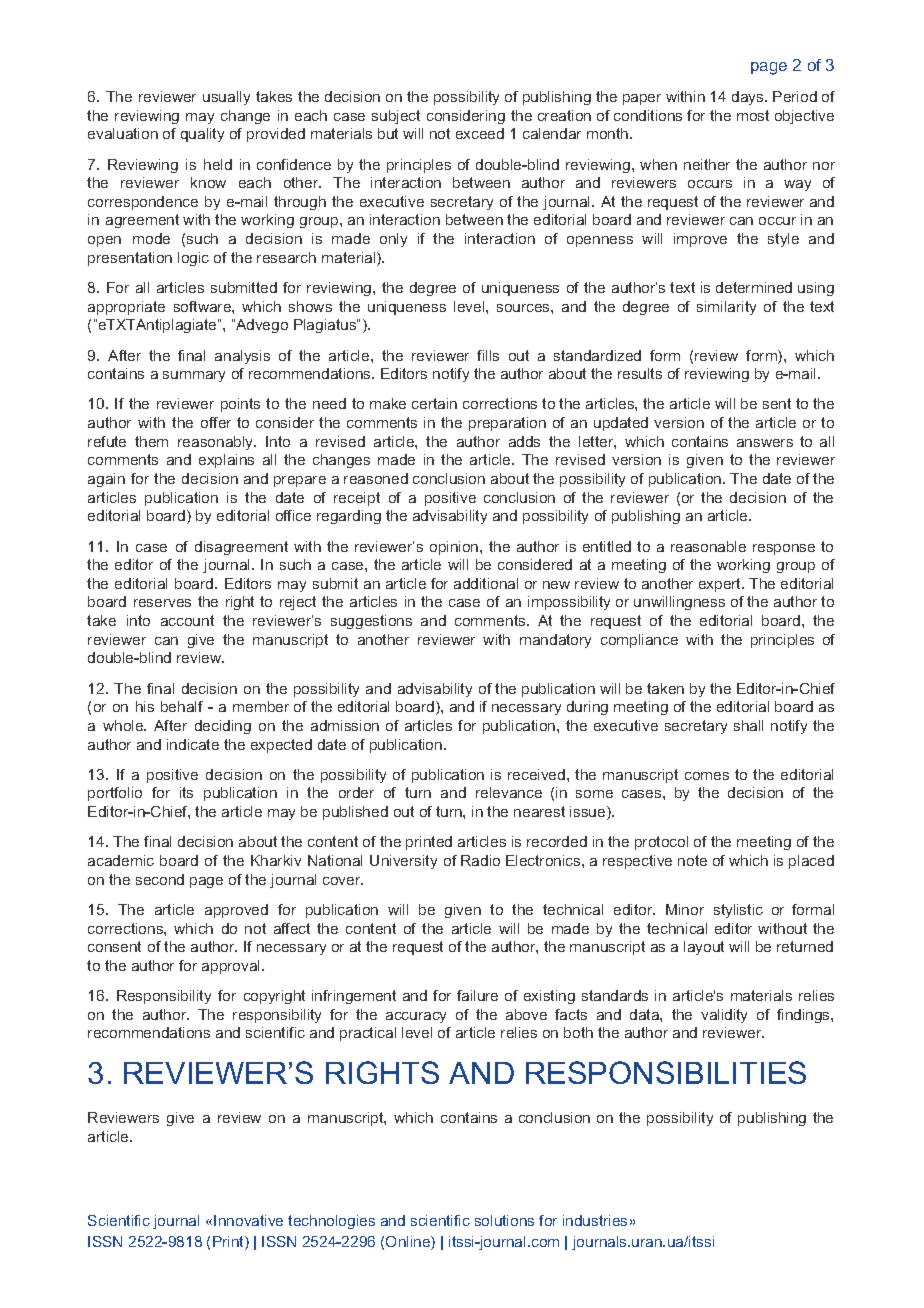 This document has width=924, height=1308. What do you see at coordinates (193, 744) in the document?
I see `indicate` at bounding box center [193, 744].
